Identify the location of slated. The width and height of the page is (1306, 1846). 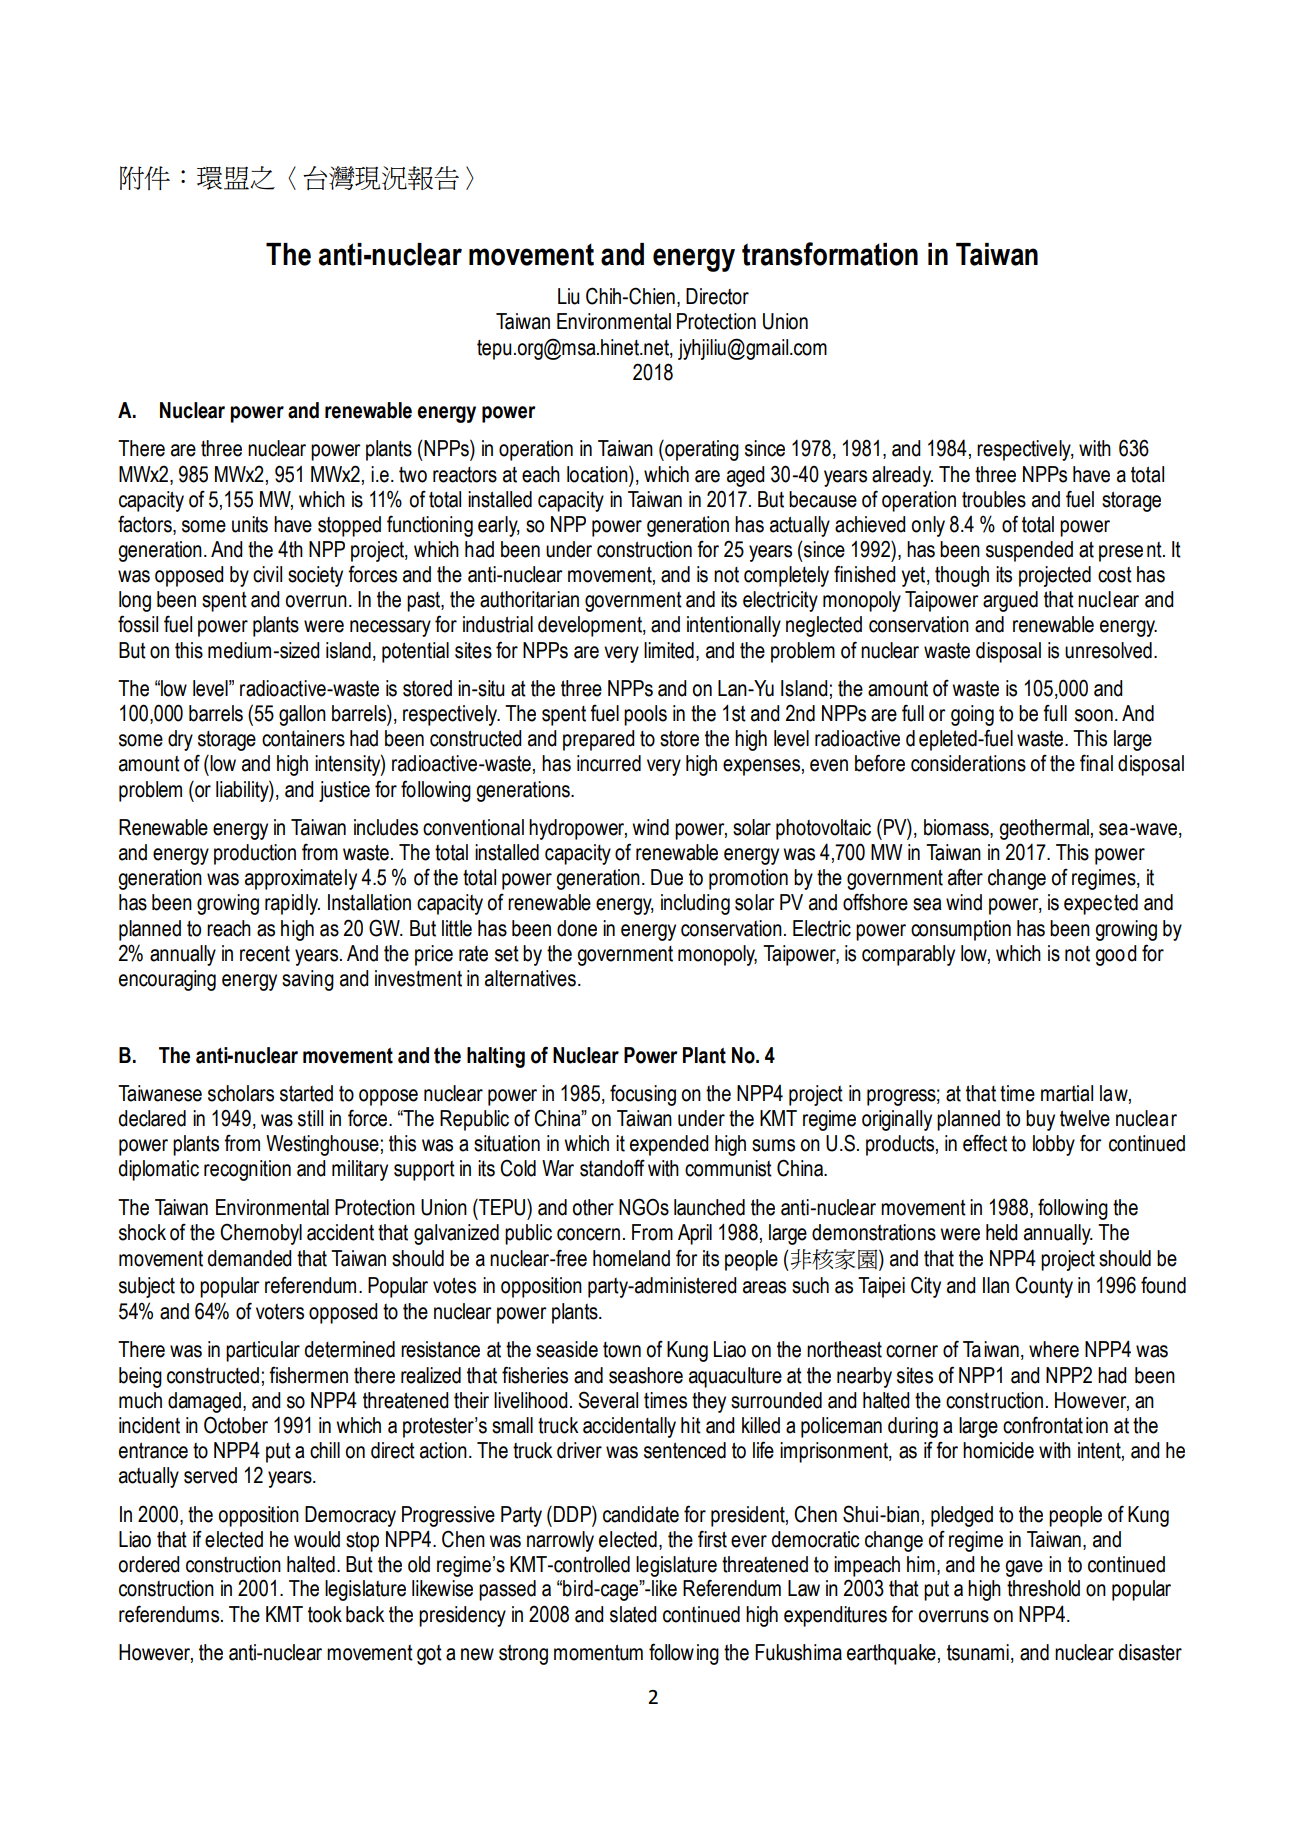
(633, 1614).
